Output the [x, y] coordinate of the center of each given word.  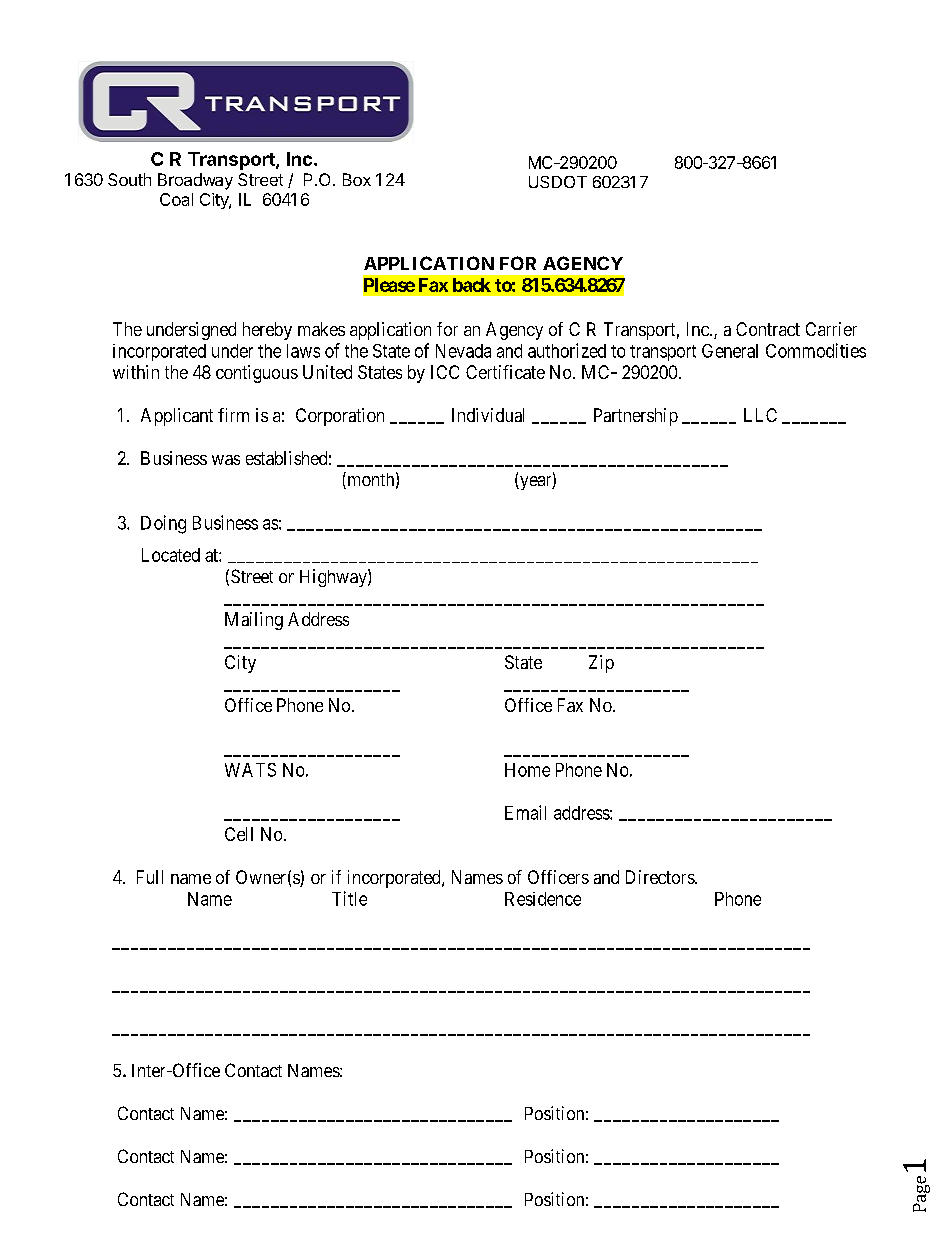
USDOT [558, 182]
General [730, 351]
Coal [176, 199]
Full [150, 877]
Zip [601, 664]
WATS [250, 770]
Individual [488, 415]
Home [527, 770]
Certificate [505, 372]
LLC [760, 415]
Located [171, 555]
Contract [768, 329]
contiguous [257, 374]
